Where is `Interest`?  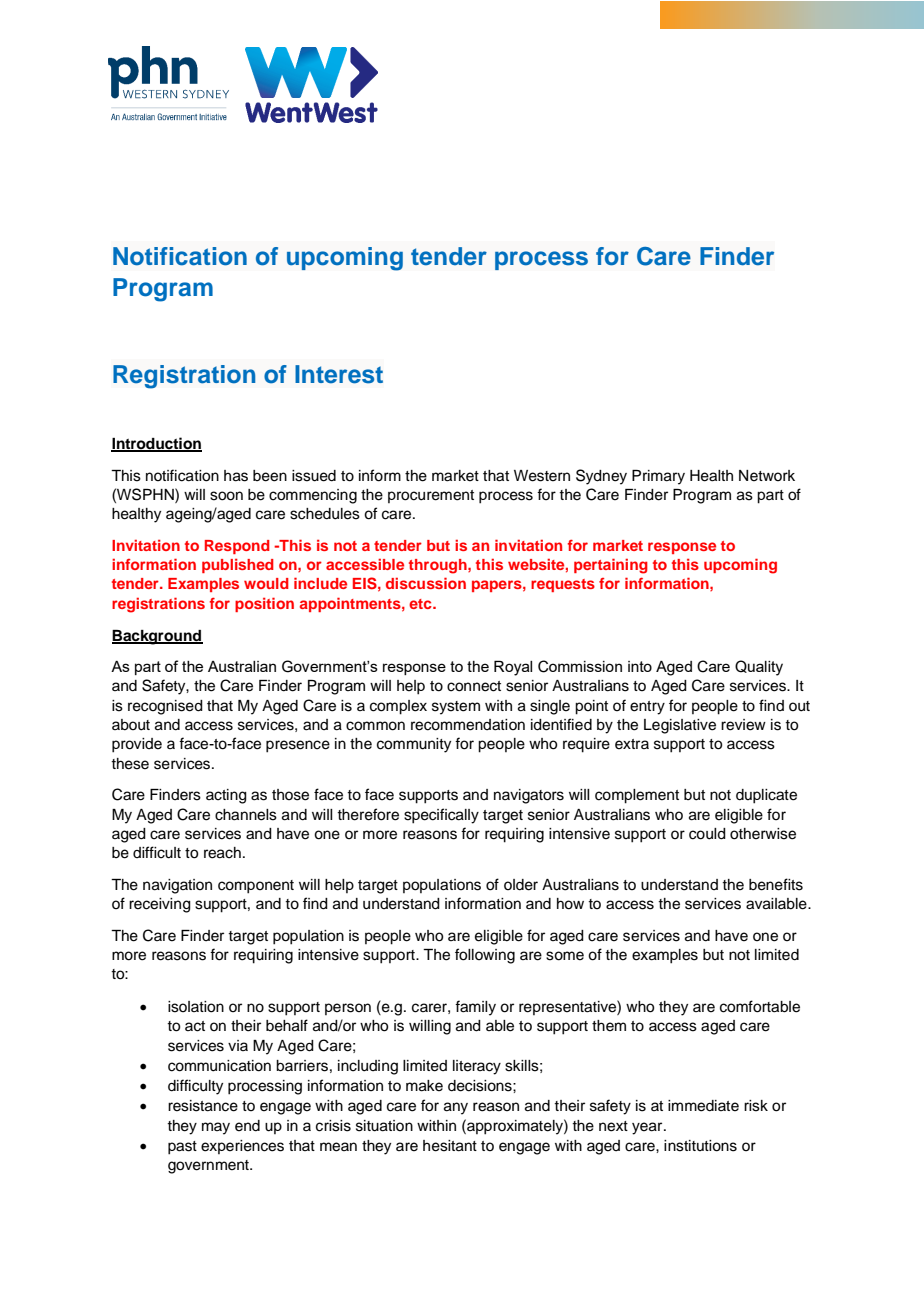 Interest is located at coordinates (339, 374).
